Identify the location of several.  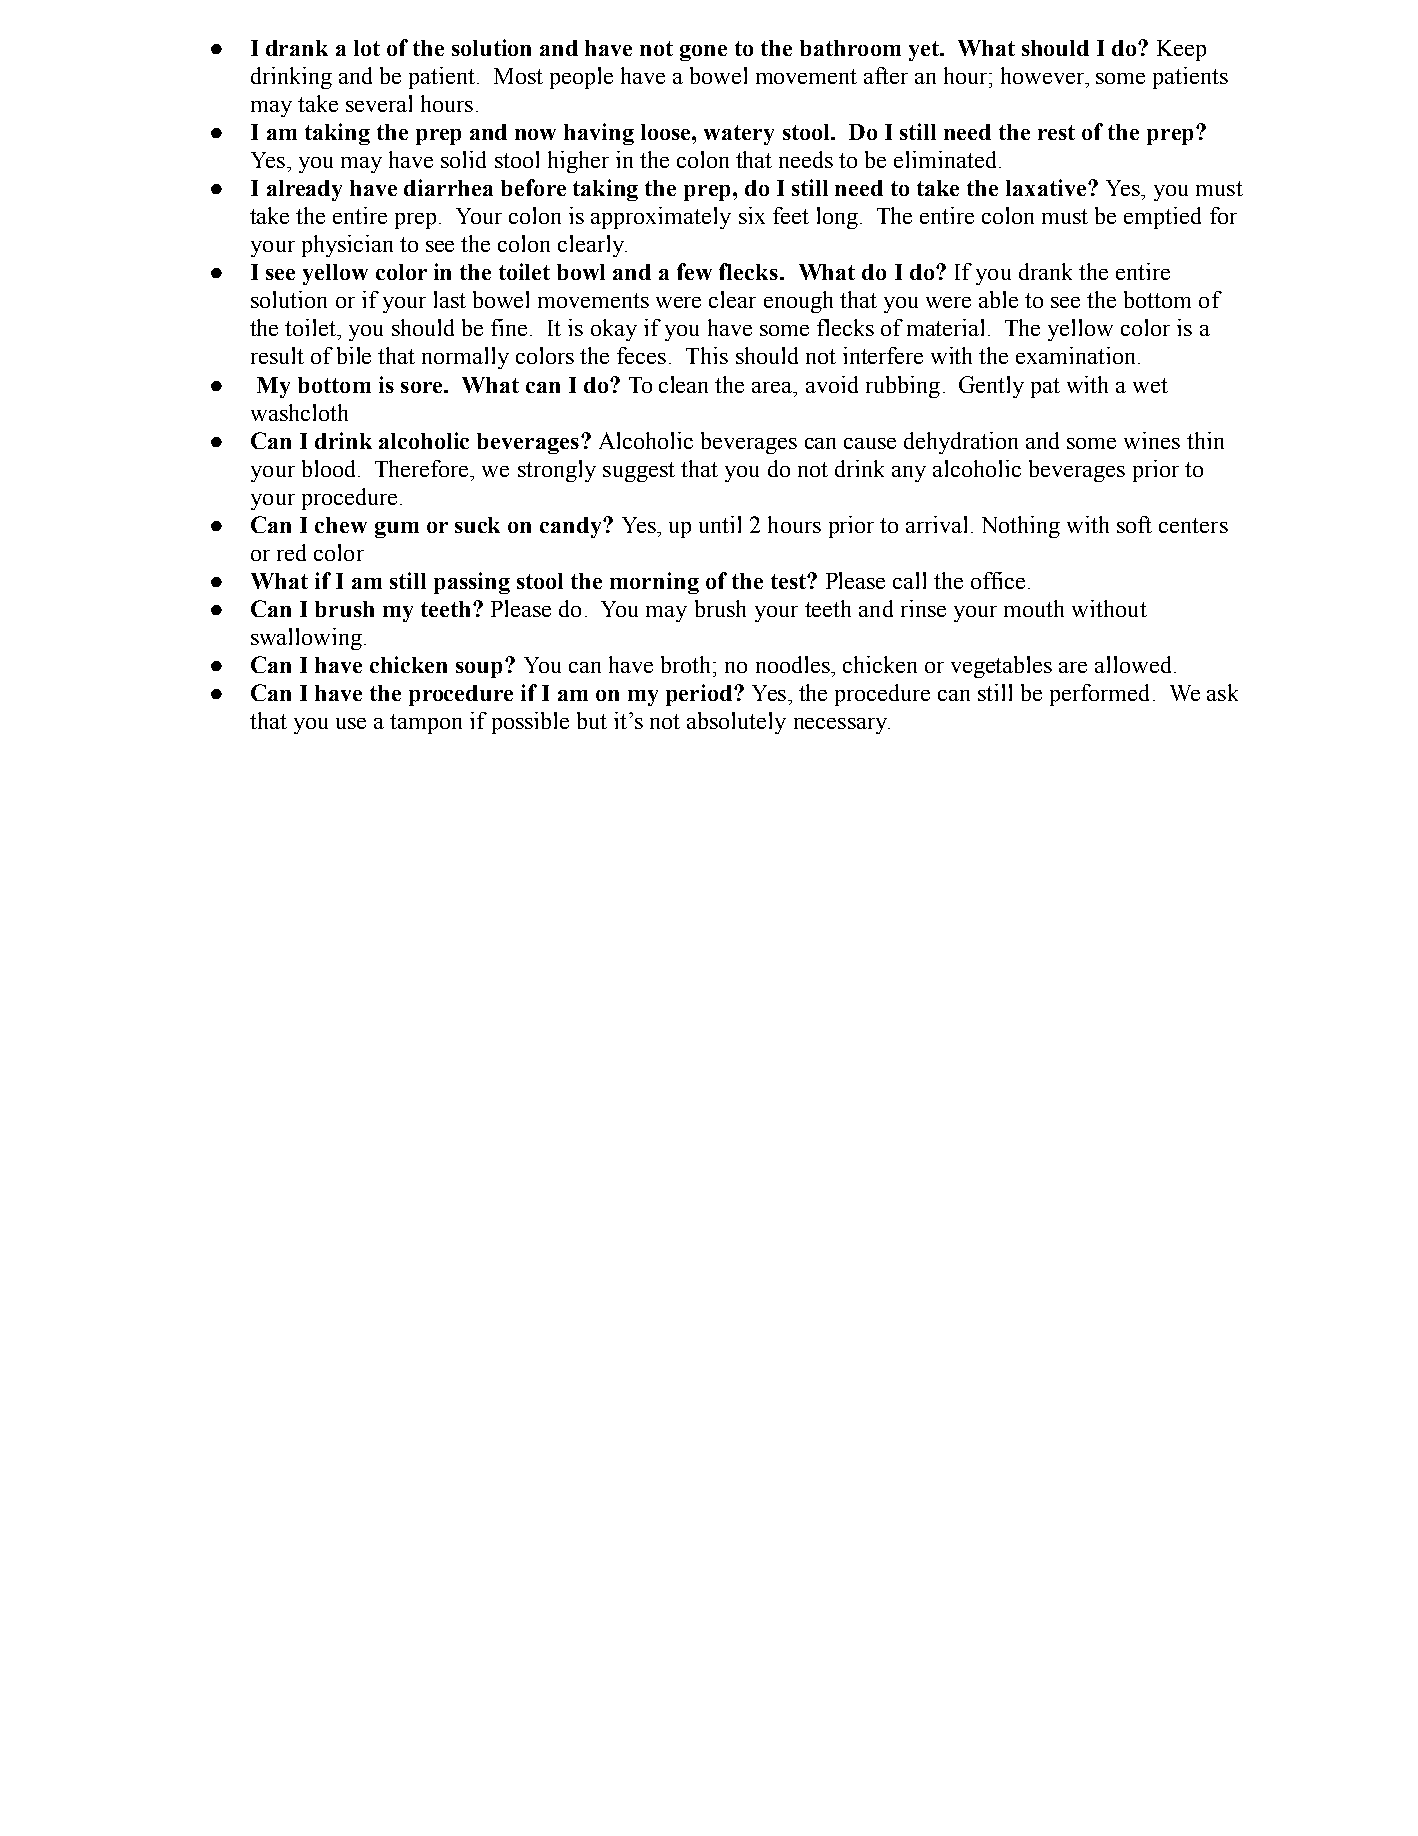
(379, 103).
